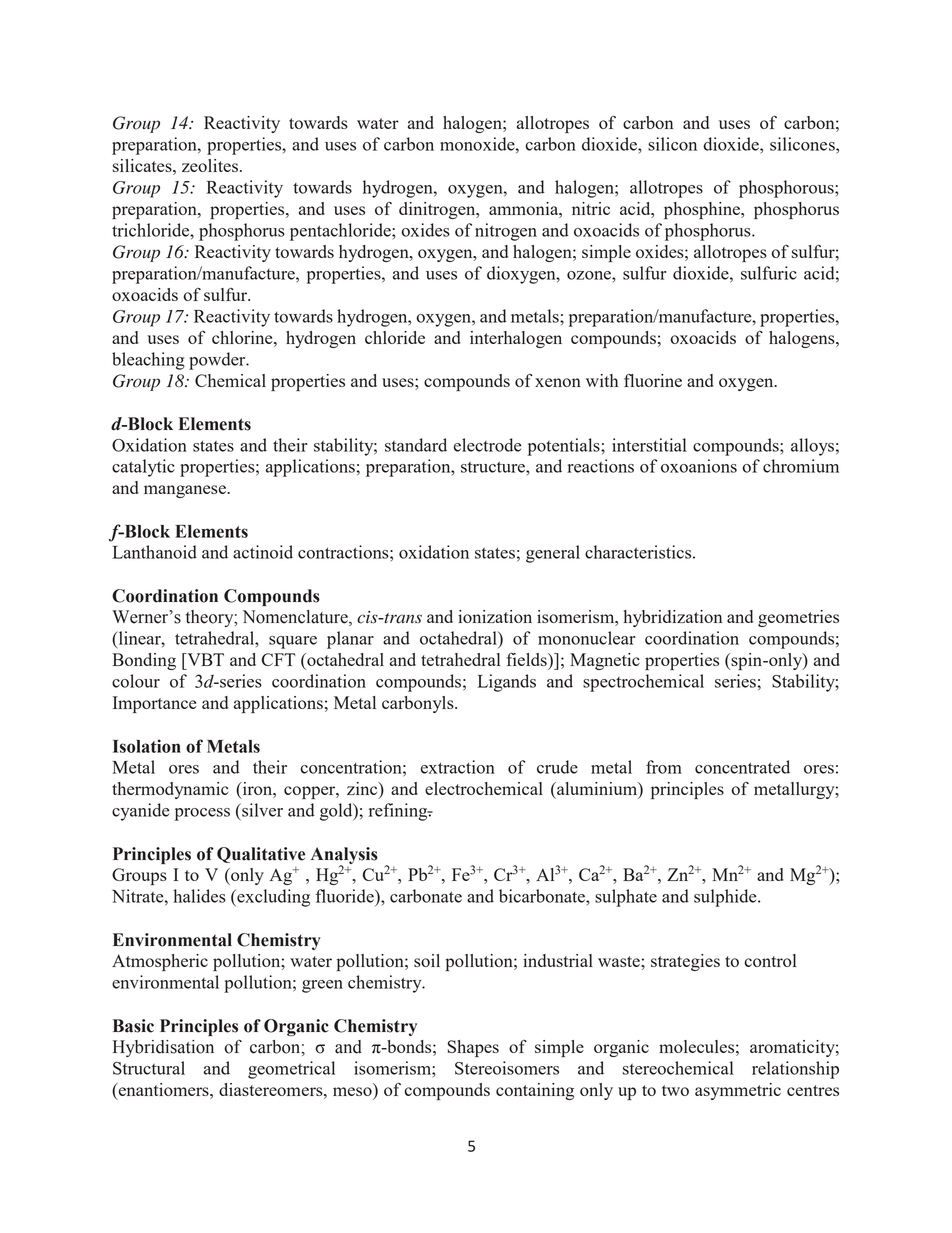  What do you see at coordinates (801, 466) in the screenshot?
I see `chromium` at bounding box center [801, 466].
